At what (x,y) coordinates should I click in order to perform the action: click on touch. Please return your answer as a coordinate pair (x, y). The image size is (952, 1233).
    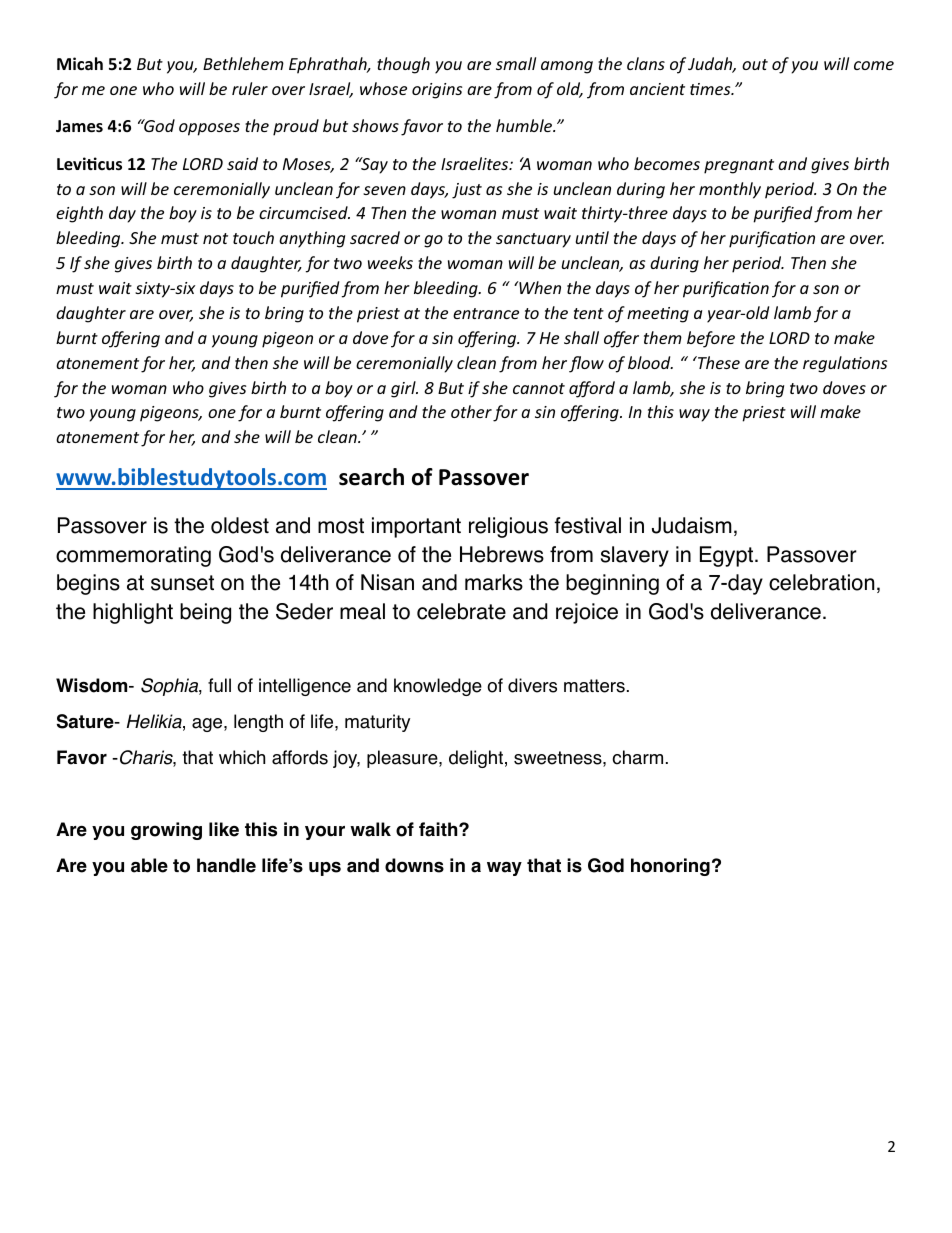
    Looking at the image, I should click on (253, 237).
